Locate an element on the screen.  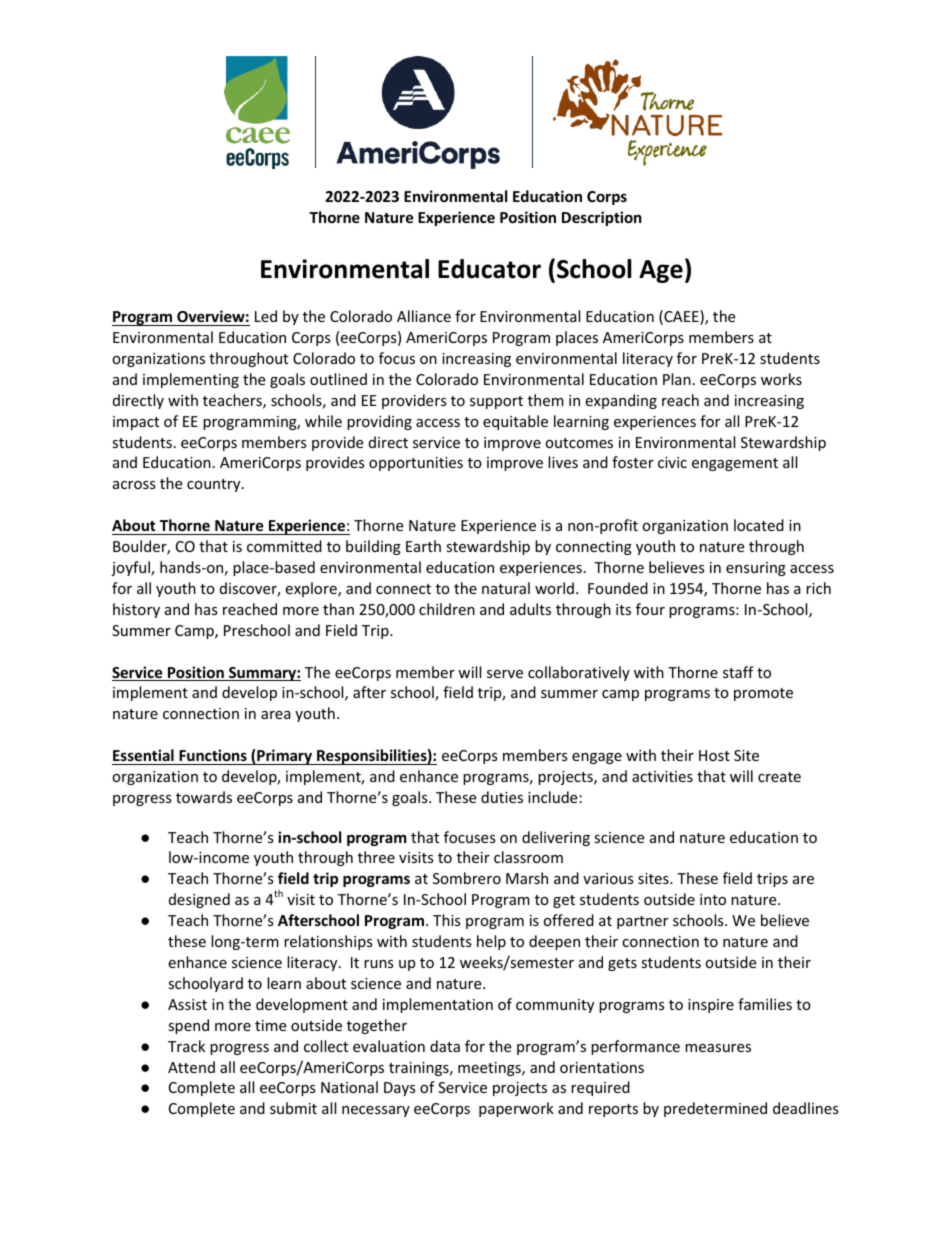
serve is located at coordinates (505, 674).
